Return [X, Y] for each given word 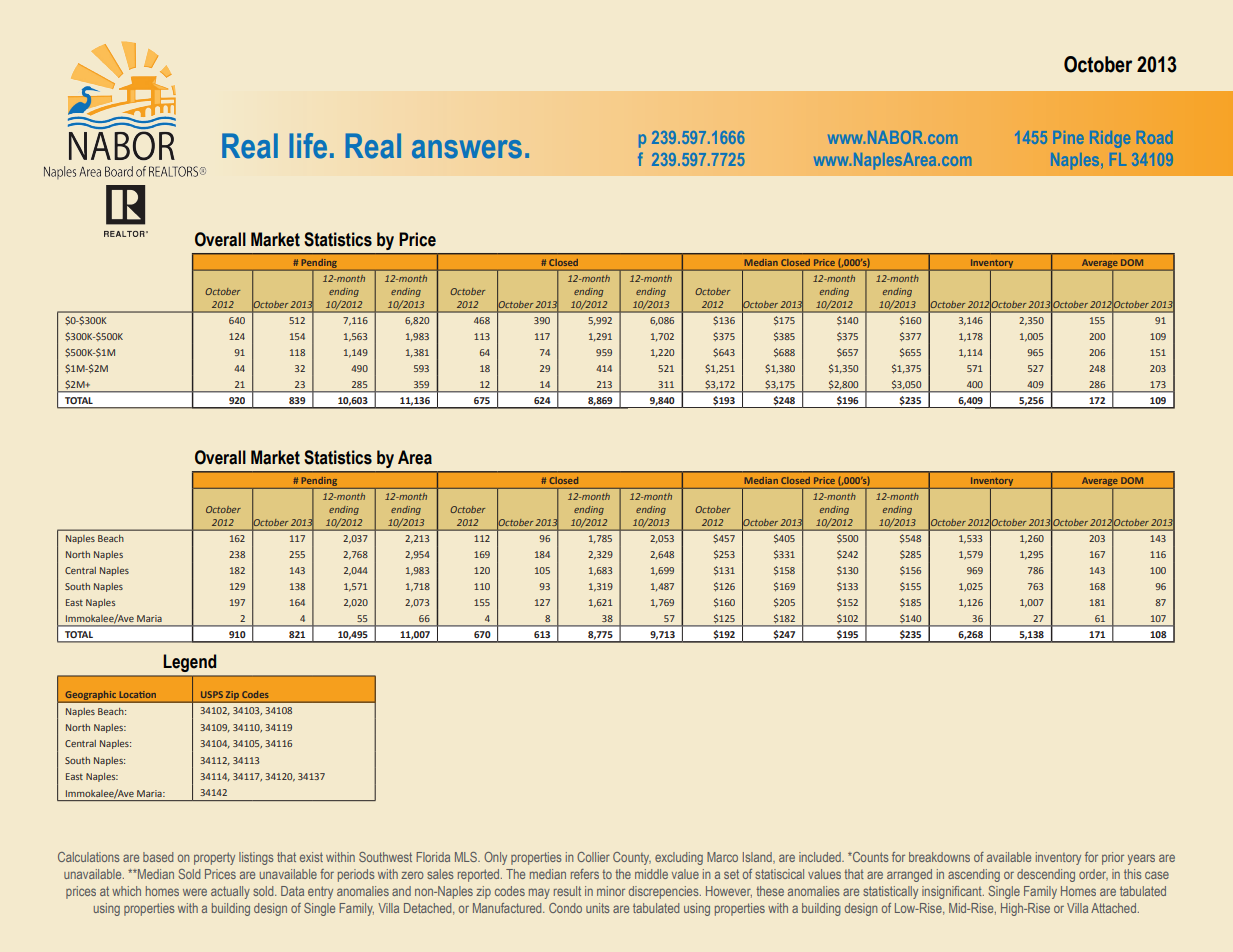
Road [1155, 137]
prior [1113, 858]
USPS [212, 694]
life [308, 146]
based [158, 857]
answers [467, 149]
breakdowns [939, 857]
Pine [1068, 137]
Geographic [90, 696]
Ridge [1110, 139]
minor [611, 891]
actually [230, 892]
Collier [593, 857]
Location [138, 694]
